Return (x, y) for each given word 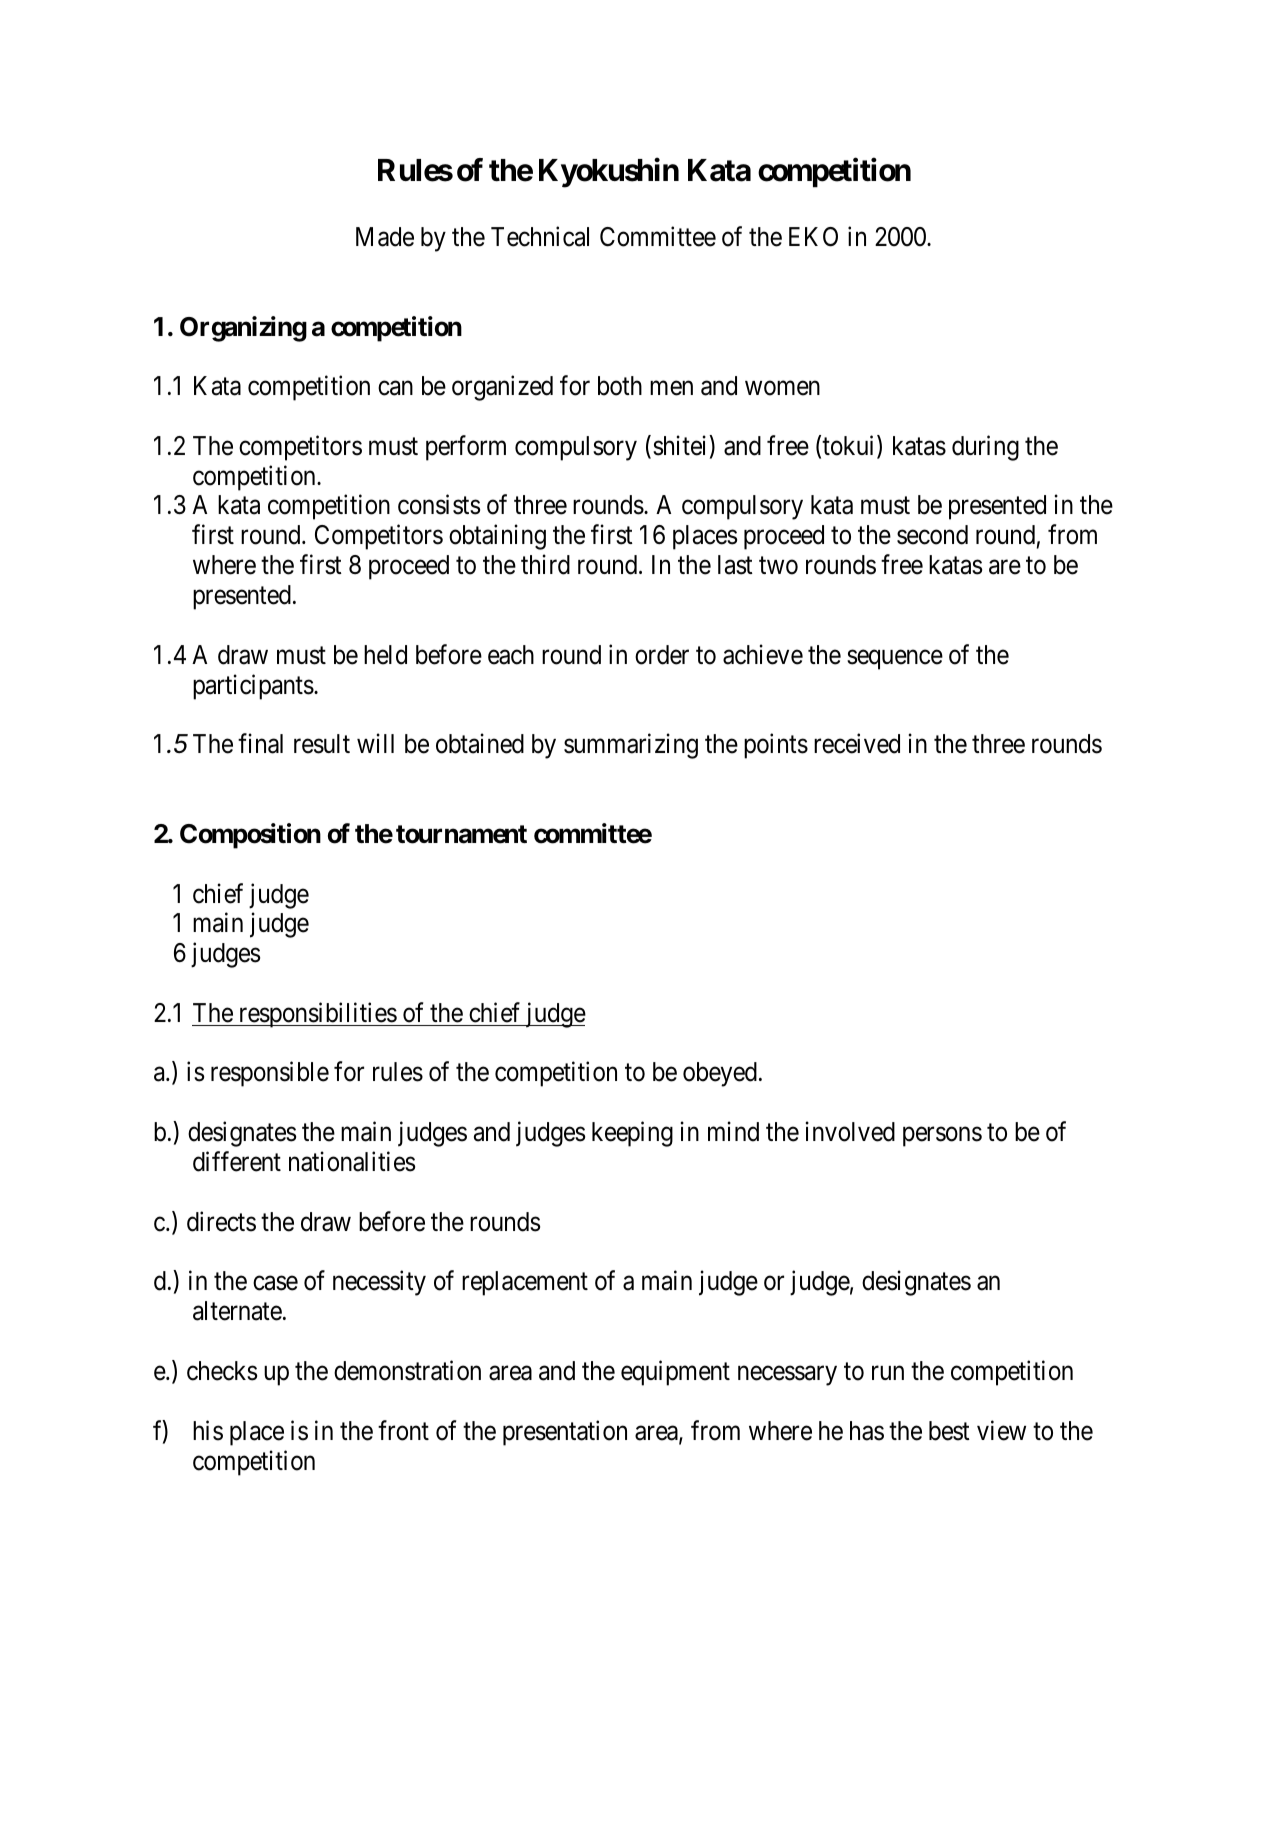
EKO (813, 237)
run (888, 1373)
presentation (565, 1433)
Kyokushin (609, 173)
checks (222, 1371)
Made (385, 237)
